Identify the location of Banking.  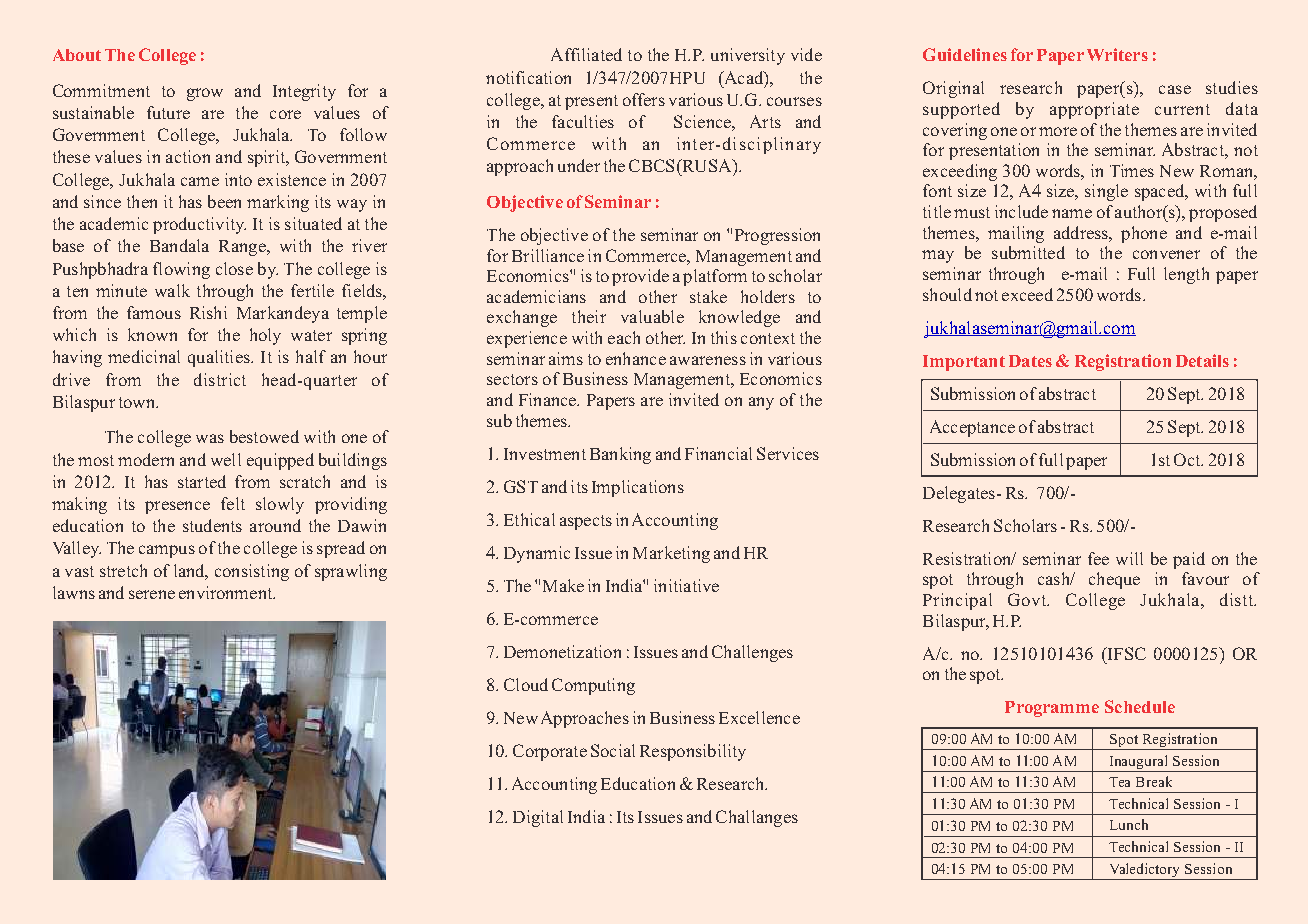
(620, 455).
